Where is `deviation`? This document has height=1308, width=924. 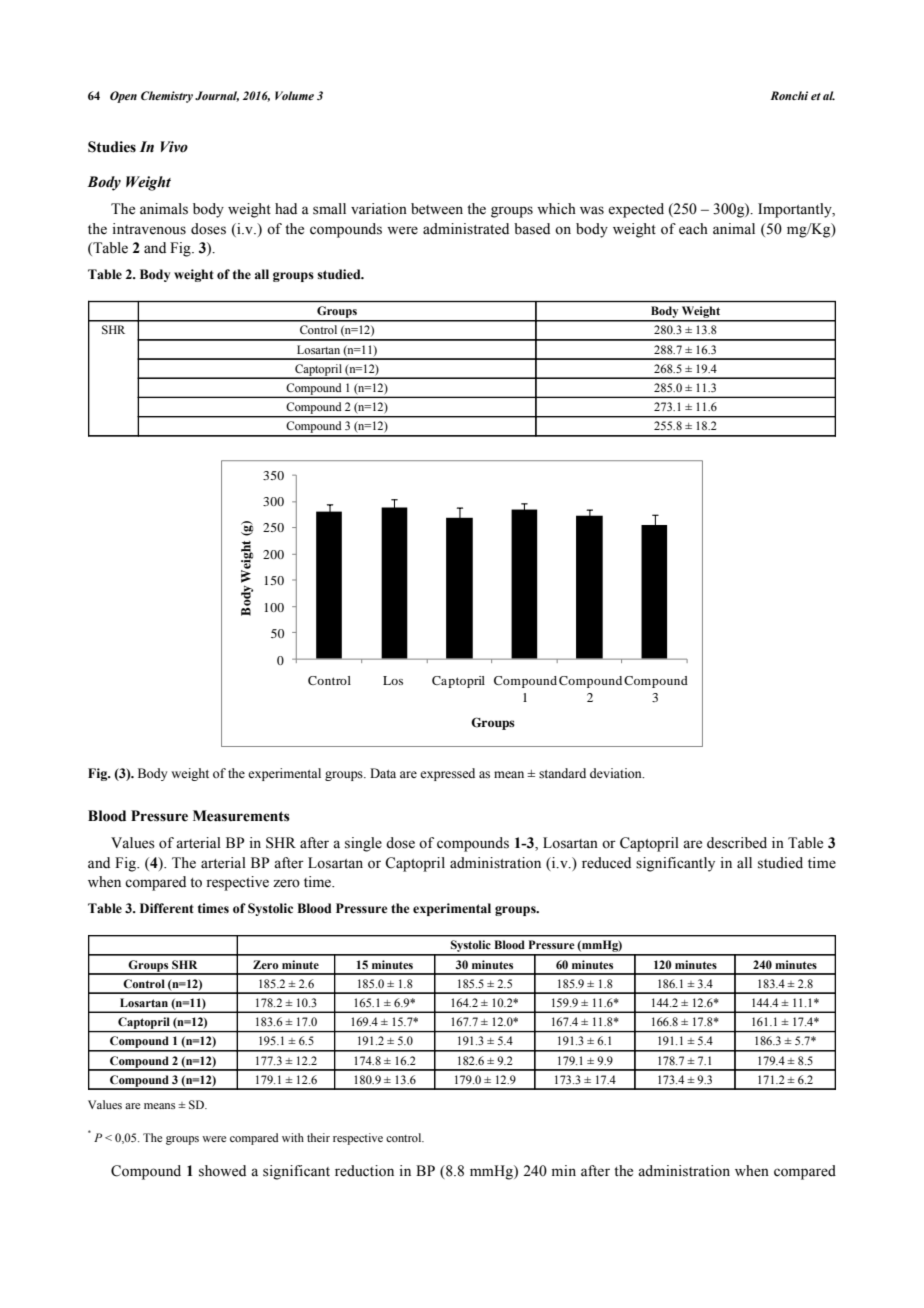
deviation is located at coordinates (617, 773).
